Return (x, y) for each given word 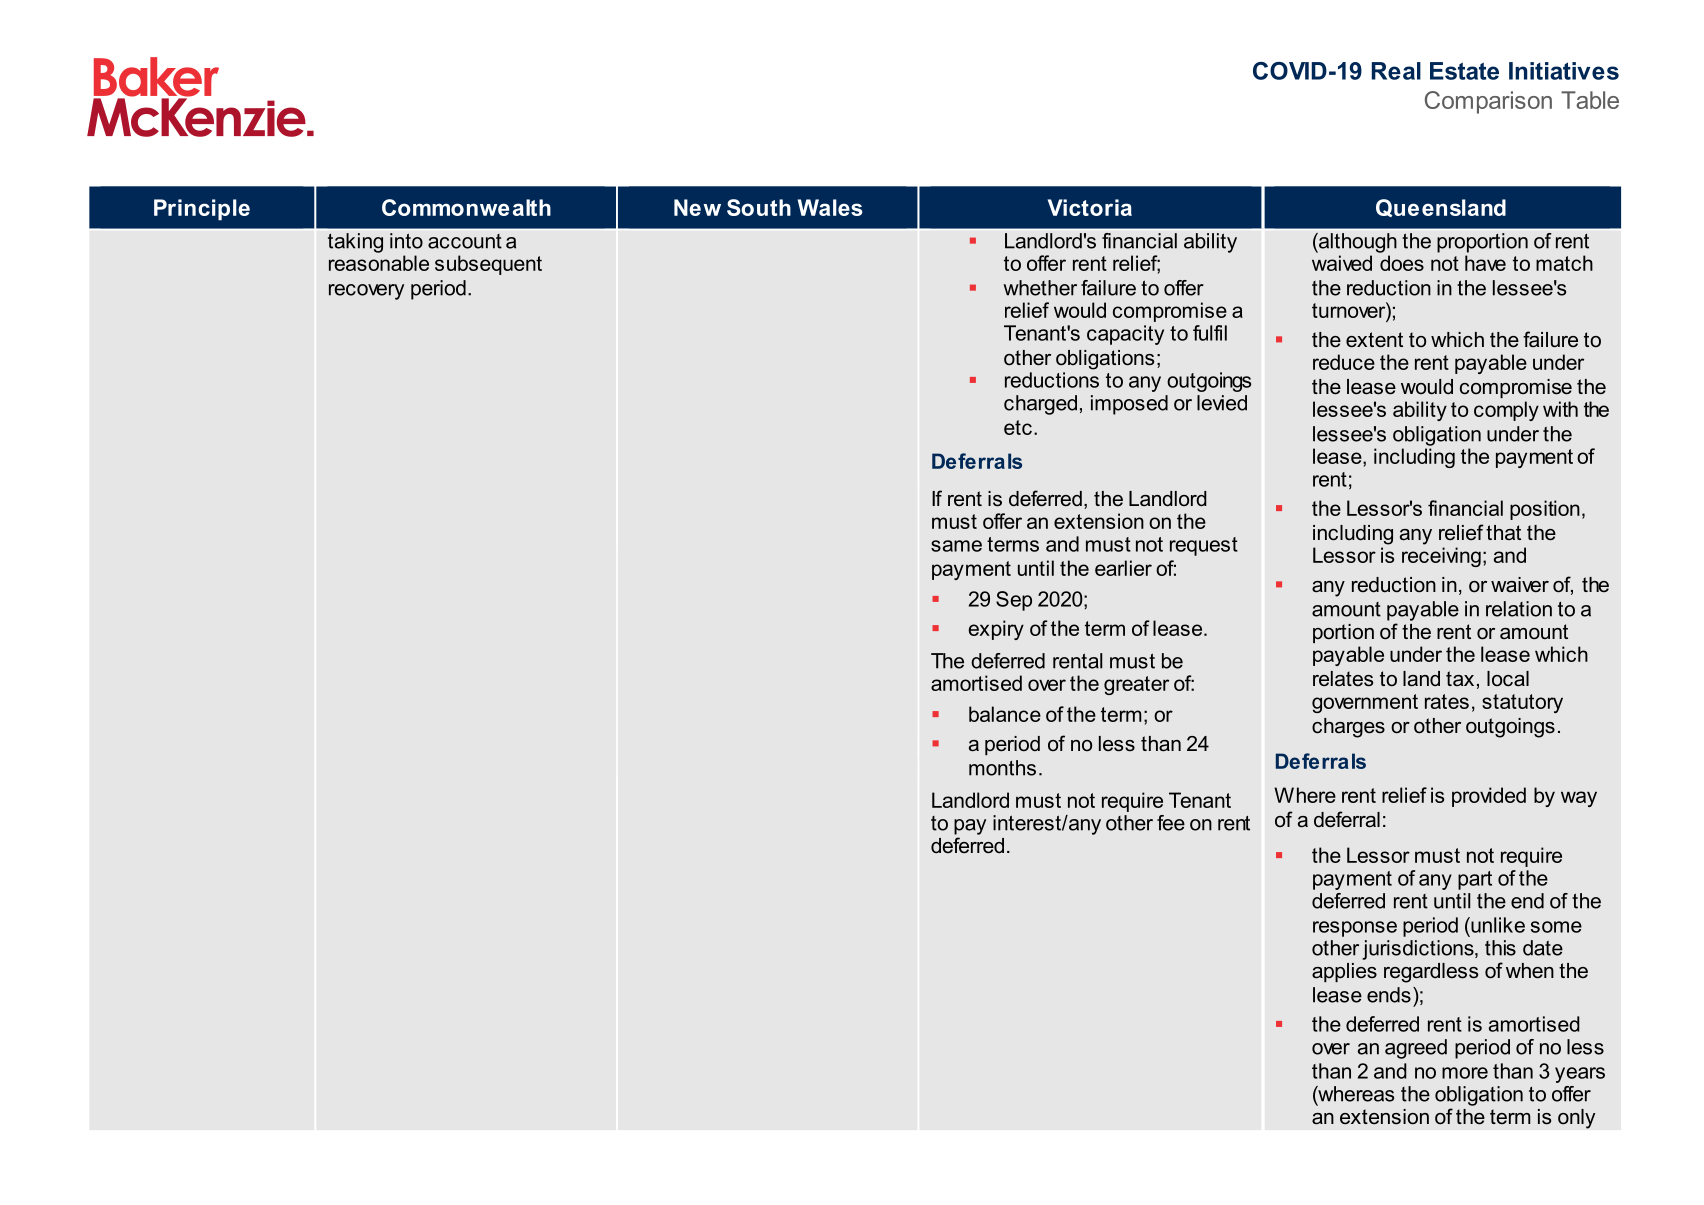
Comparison (1488, 102)
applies (1344, 972)
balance (1005, 714)
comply (1506, 411)
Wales (830, 207)
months (1002, 768)
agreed (1416, 1049)
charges (1348, 728)
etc (1018, 427)
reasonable (379, 263)
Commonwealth (466, 207)
